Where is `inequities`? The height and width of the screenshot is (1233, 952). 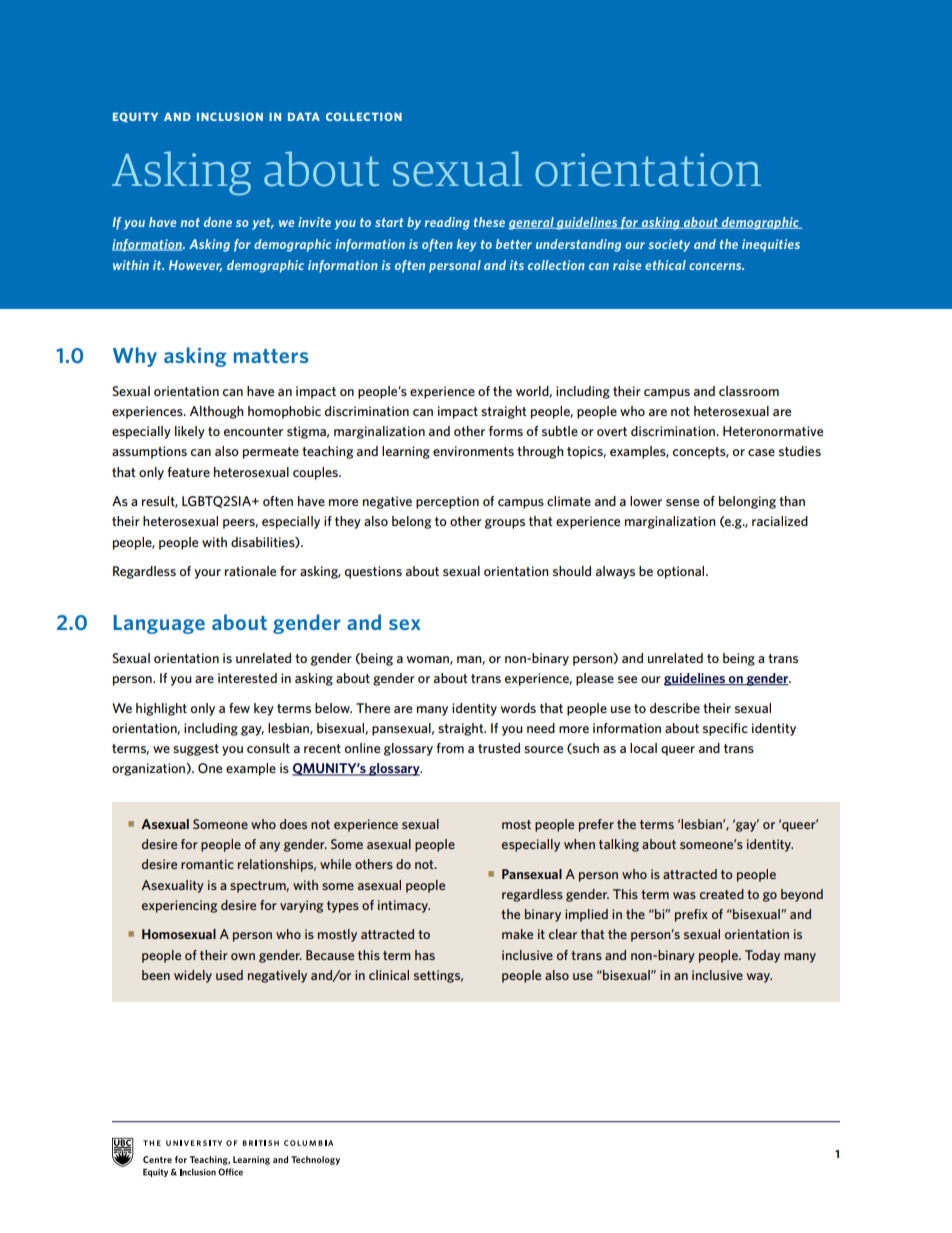
inequities is located at coordinates (771, 245).
